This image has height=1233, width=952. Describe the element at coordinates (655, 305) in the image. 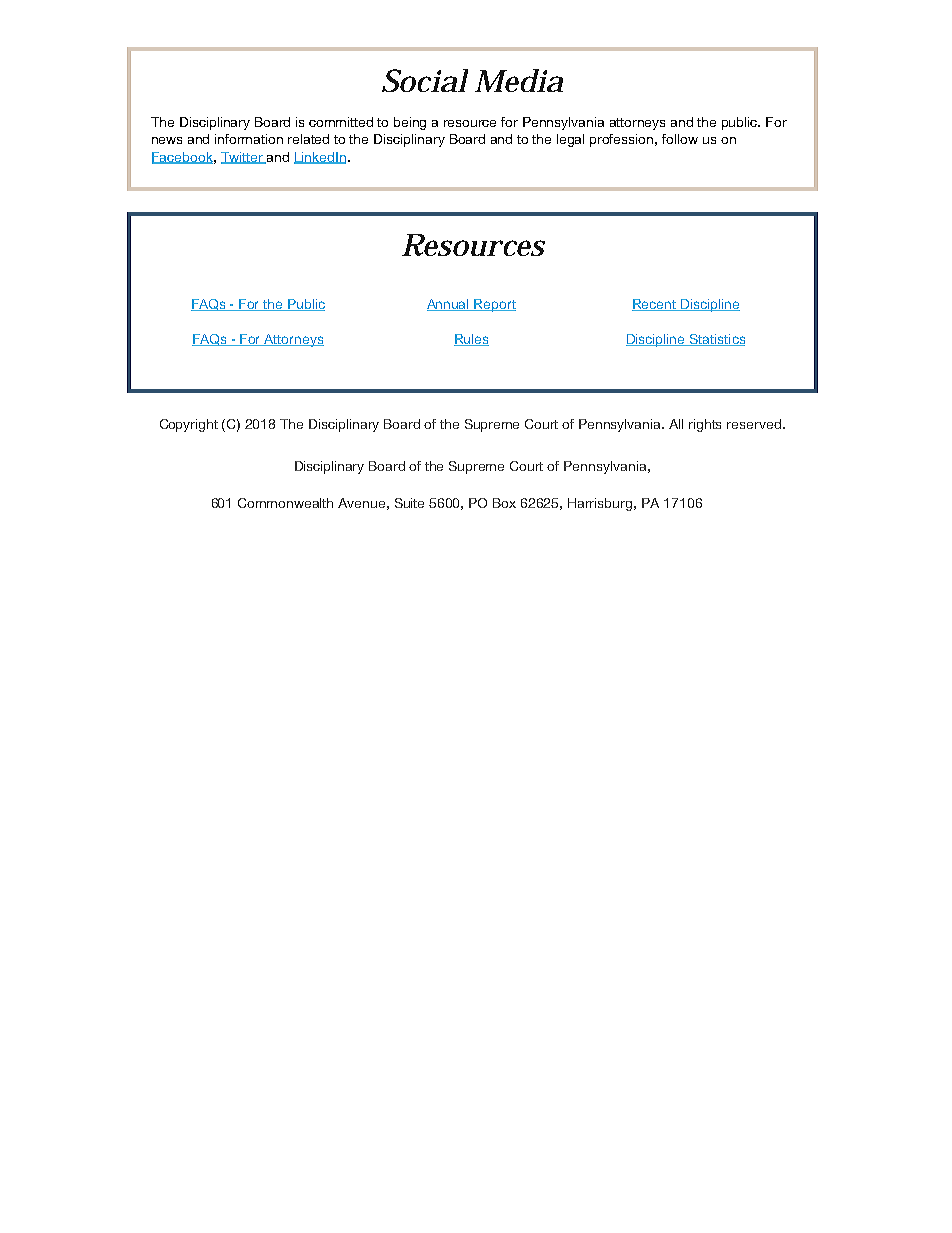

I see `Recent` at that location.
